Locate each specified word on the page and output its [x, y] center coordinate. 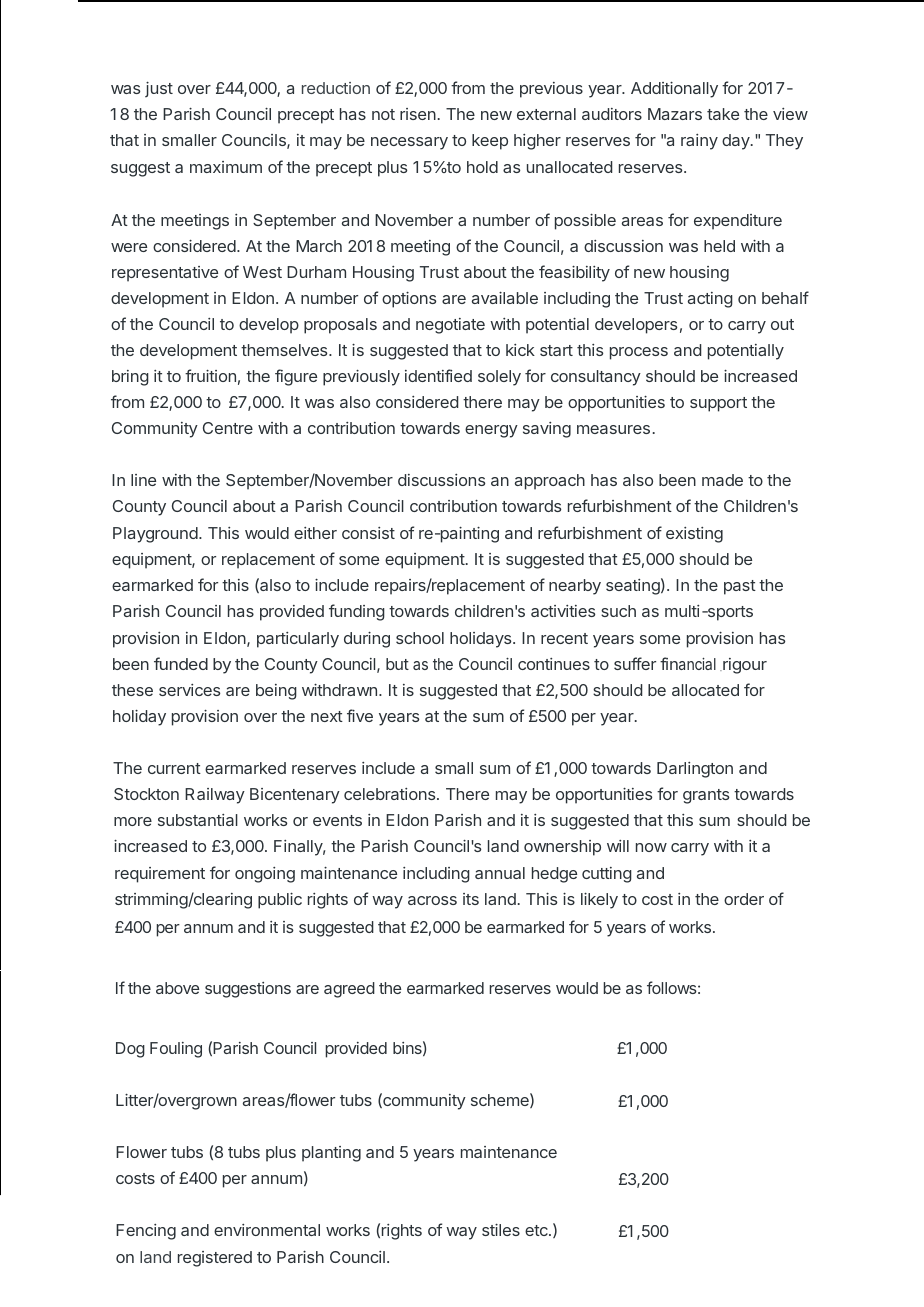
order [744, 899]
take [723, 114]
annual [500, 873]
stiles [501, 1230]
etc [537, 1230]
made [722, 480]
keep [490, 142]
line [143, 480]
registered [215, 1259]
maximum [226, 167]
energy [491, 431]
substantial [198, 820]
